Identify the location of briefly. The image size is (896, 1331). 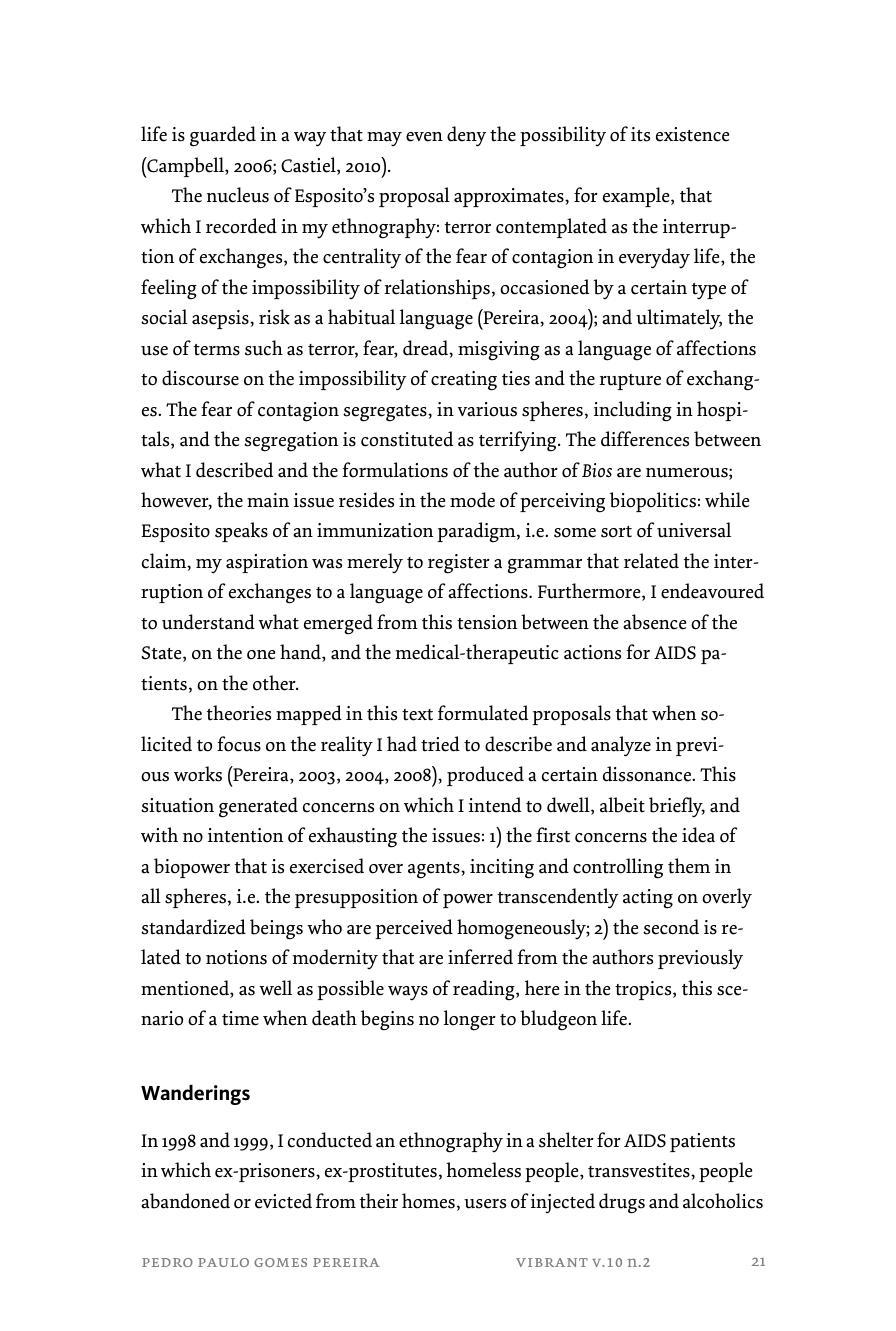
(677, 807).
